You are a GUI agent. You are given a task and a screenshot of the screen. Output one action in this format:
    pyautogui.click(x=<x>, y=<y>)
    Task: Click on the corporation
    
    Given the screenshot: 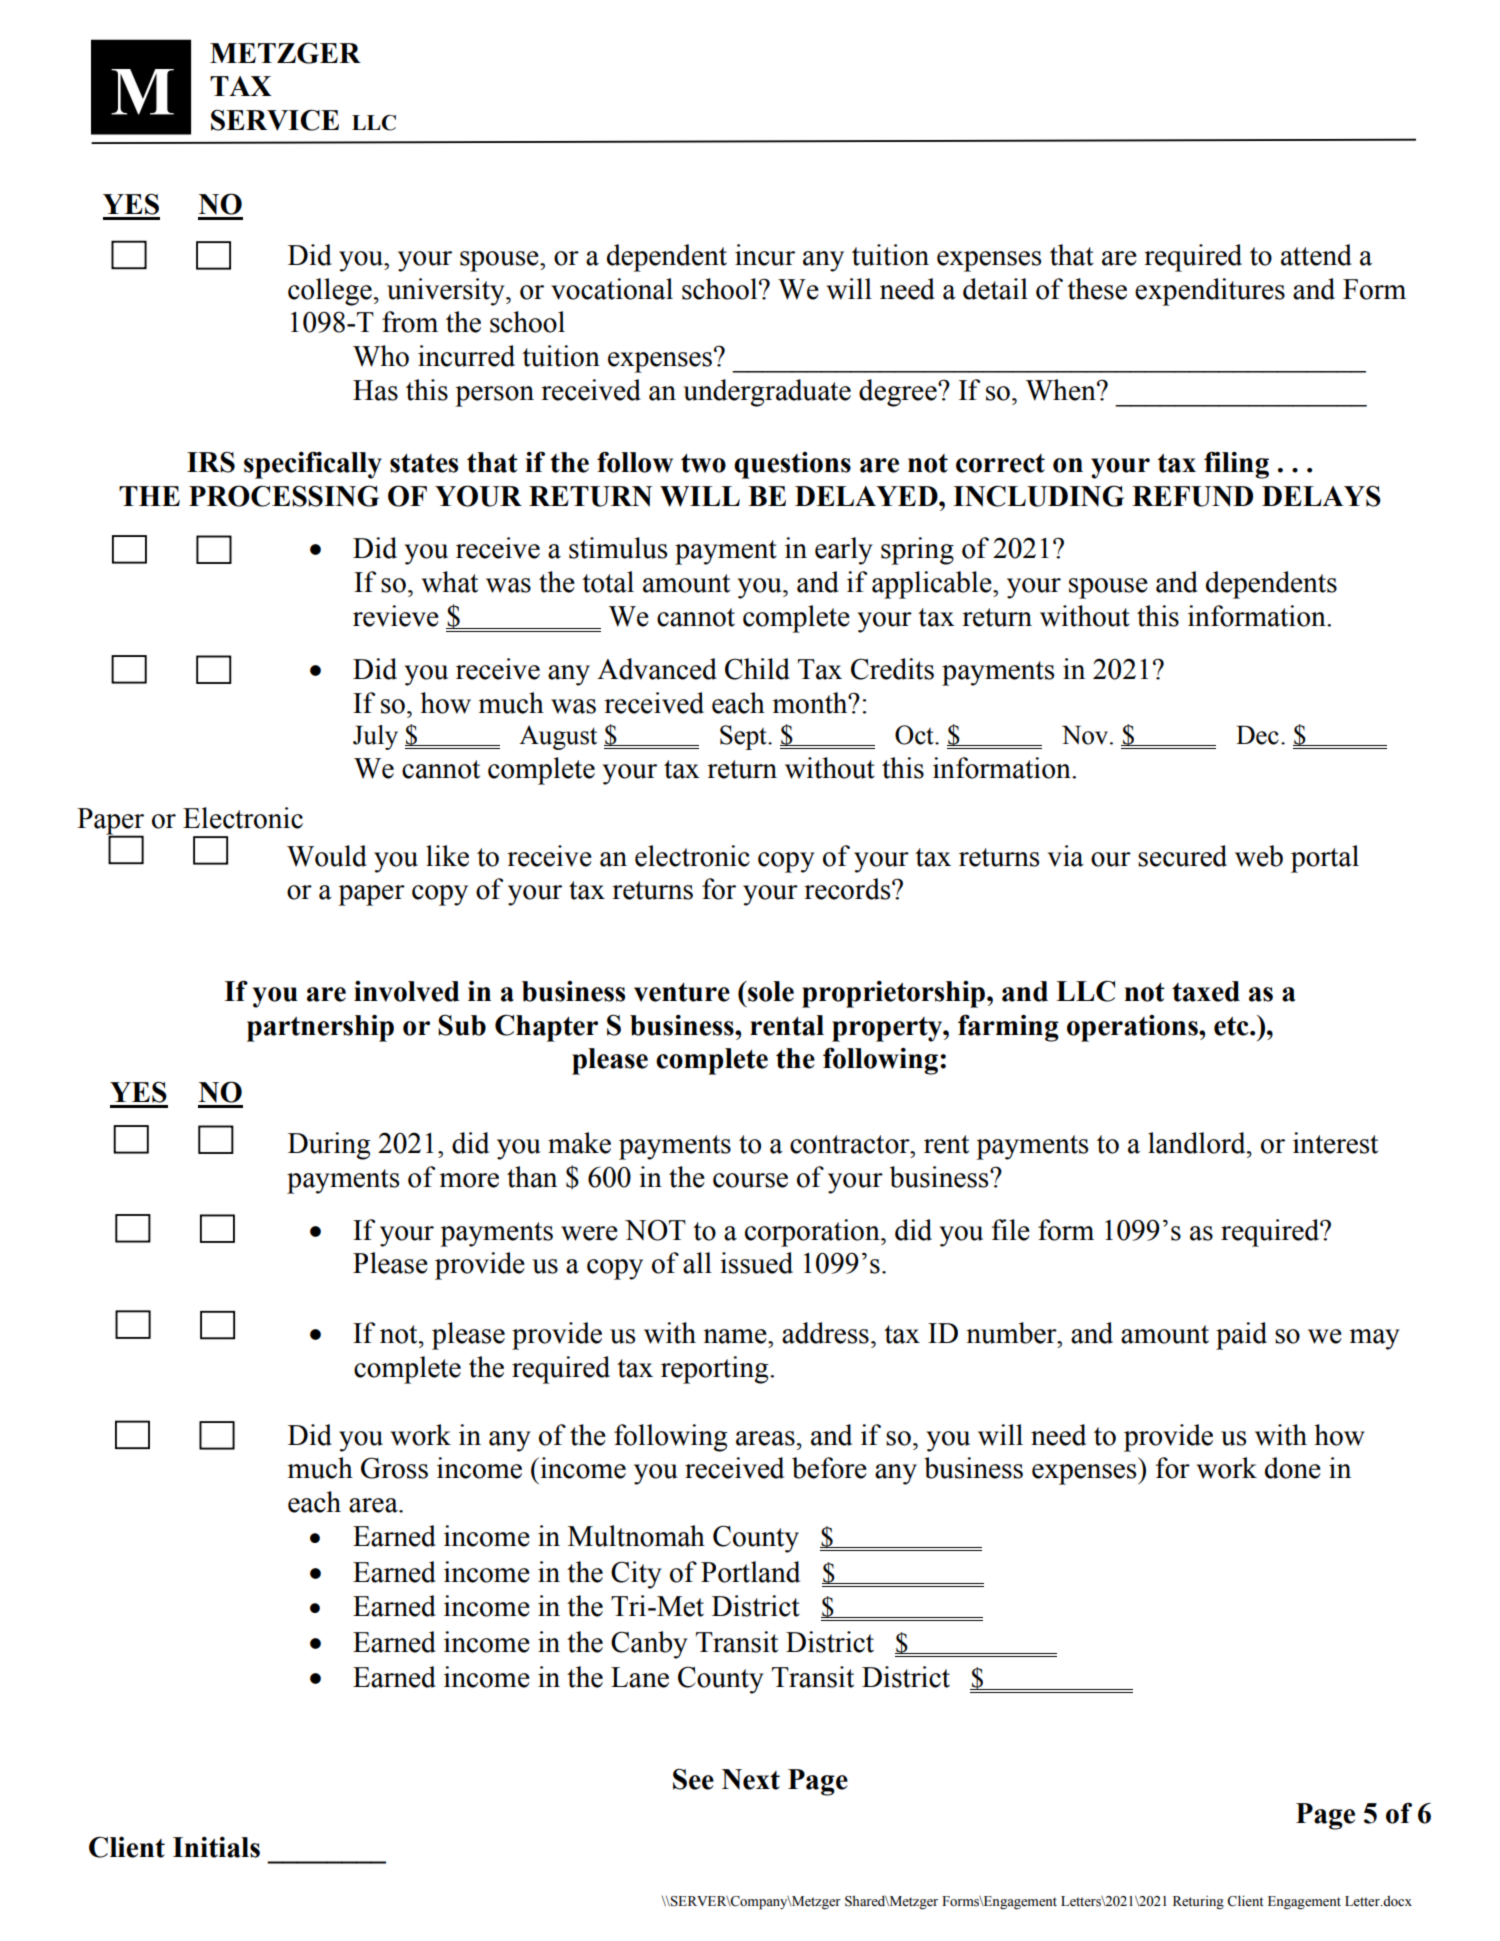 What is the action you would take?
    pyautogui.click(x=813, y=1233)
